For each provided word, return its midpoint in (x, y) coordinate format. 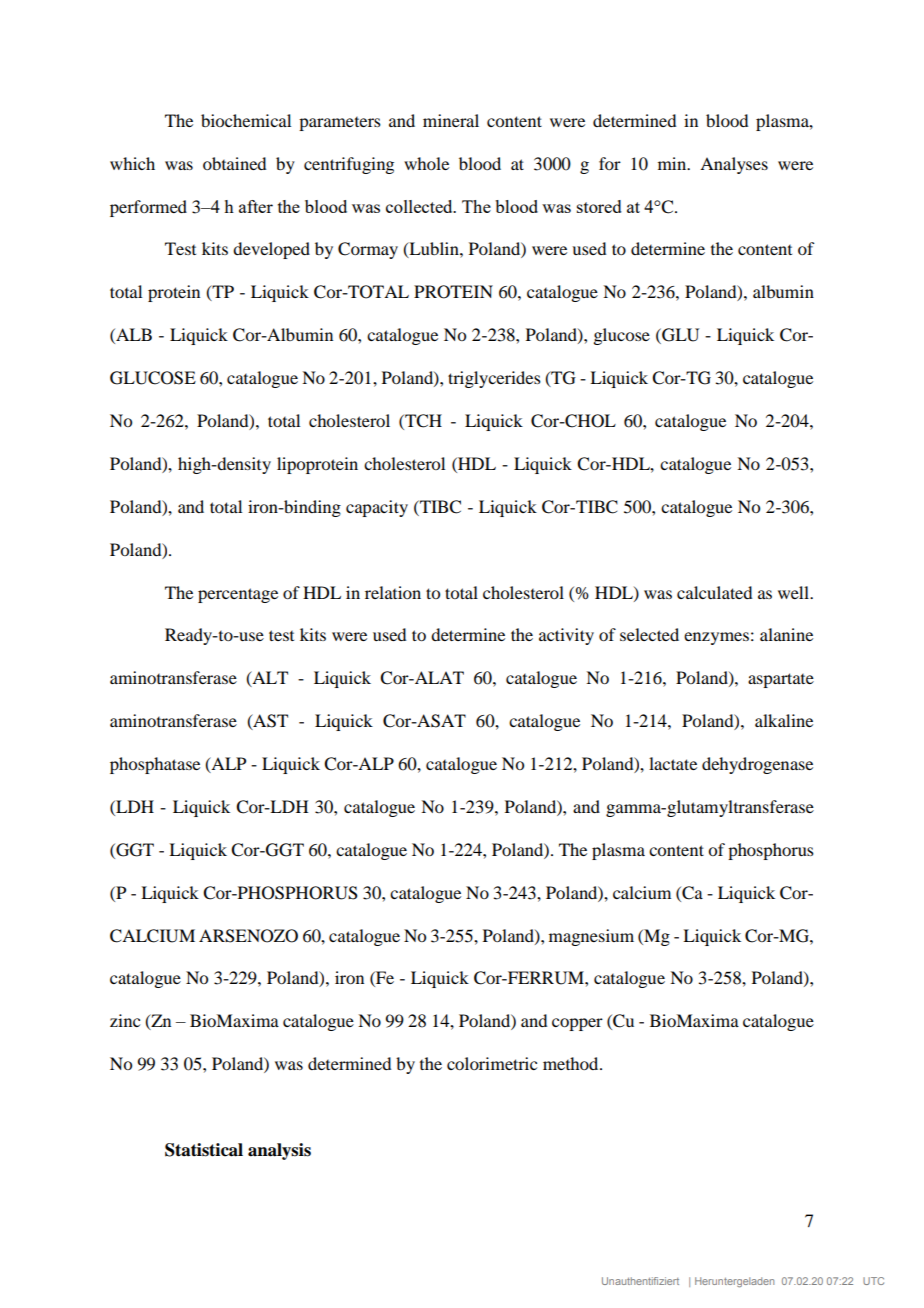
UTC (873, 1281)
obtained (234, 163)
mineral (451, 120)
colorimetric (492, 1063)
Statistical (204, 1150)
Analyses (734, 165)
